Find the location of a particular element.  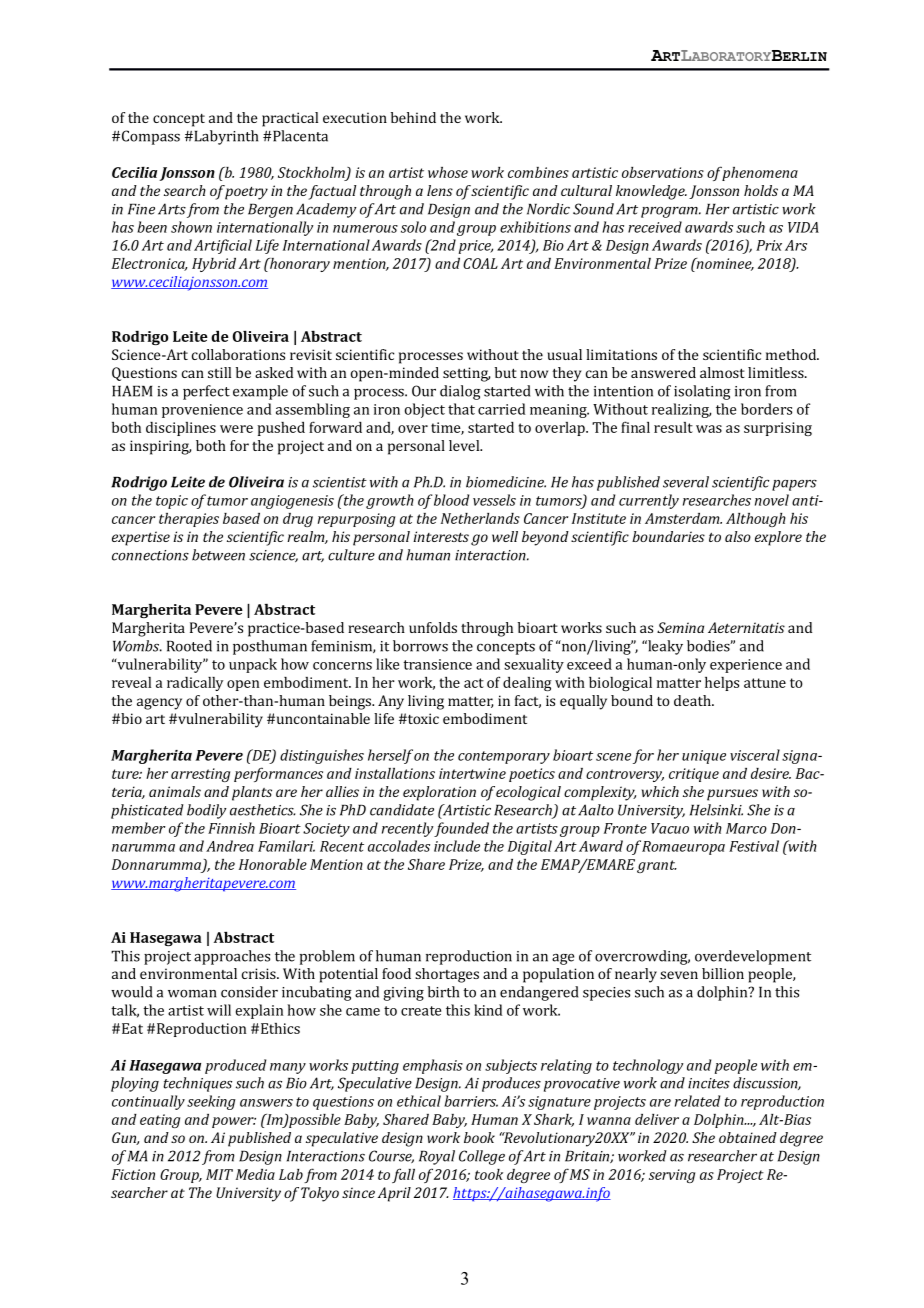

whose is located at coordinates (448, 172).
